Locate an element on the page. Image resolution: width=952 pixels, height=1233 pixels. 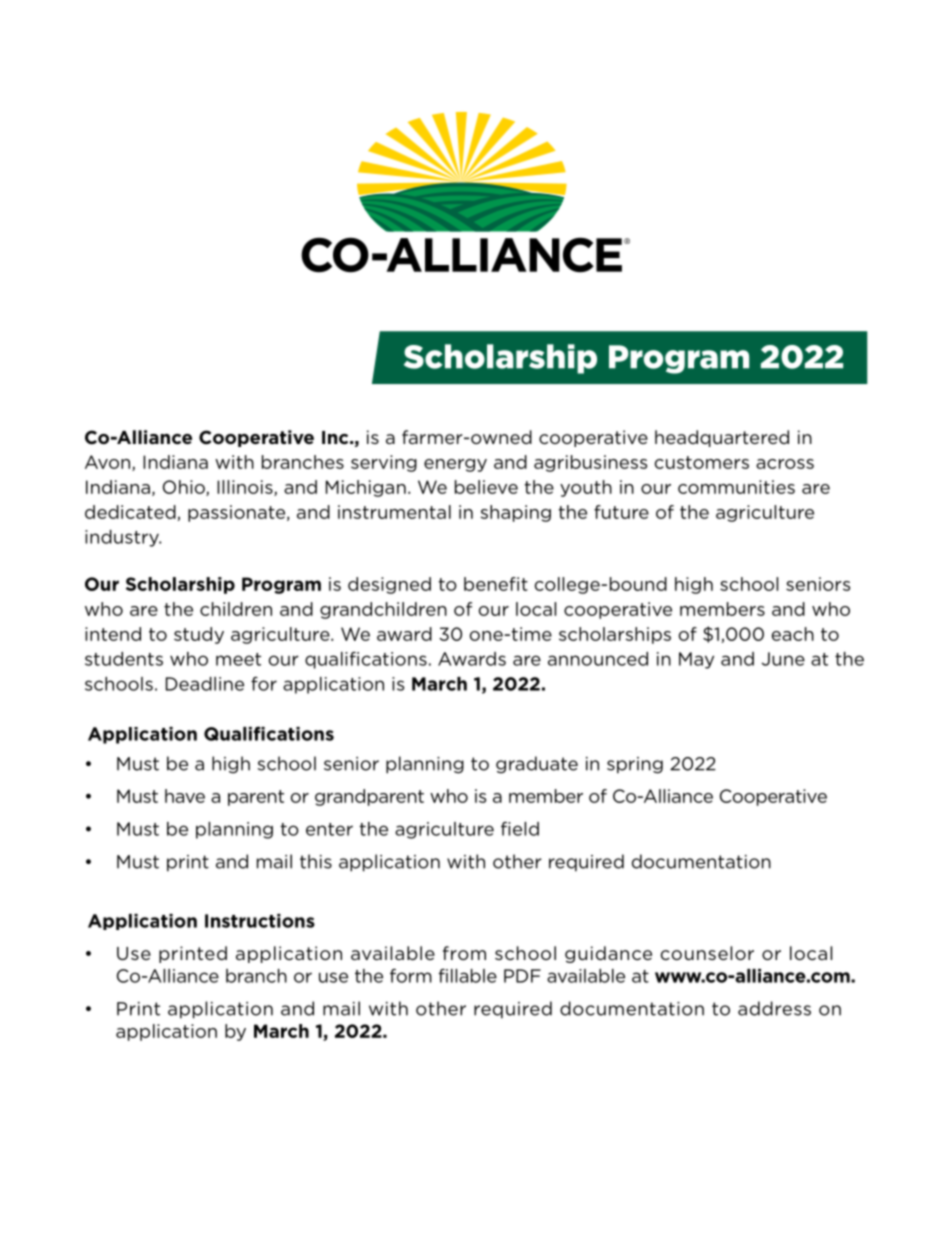
fillable is located at coordinates (468, 976).
